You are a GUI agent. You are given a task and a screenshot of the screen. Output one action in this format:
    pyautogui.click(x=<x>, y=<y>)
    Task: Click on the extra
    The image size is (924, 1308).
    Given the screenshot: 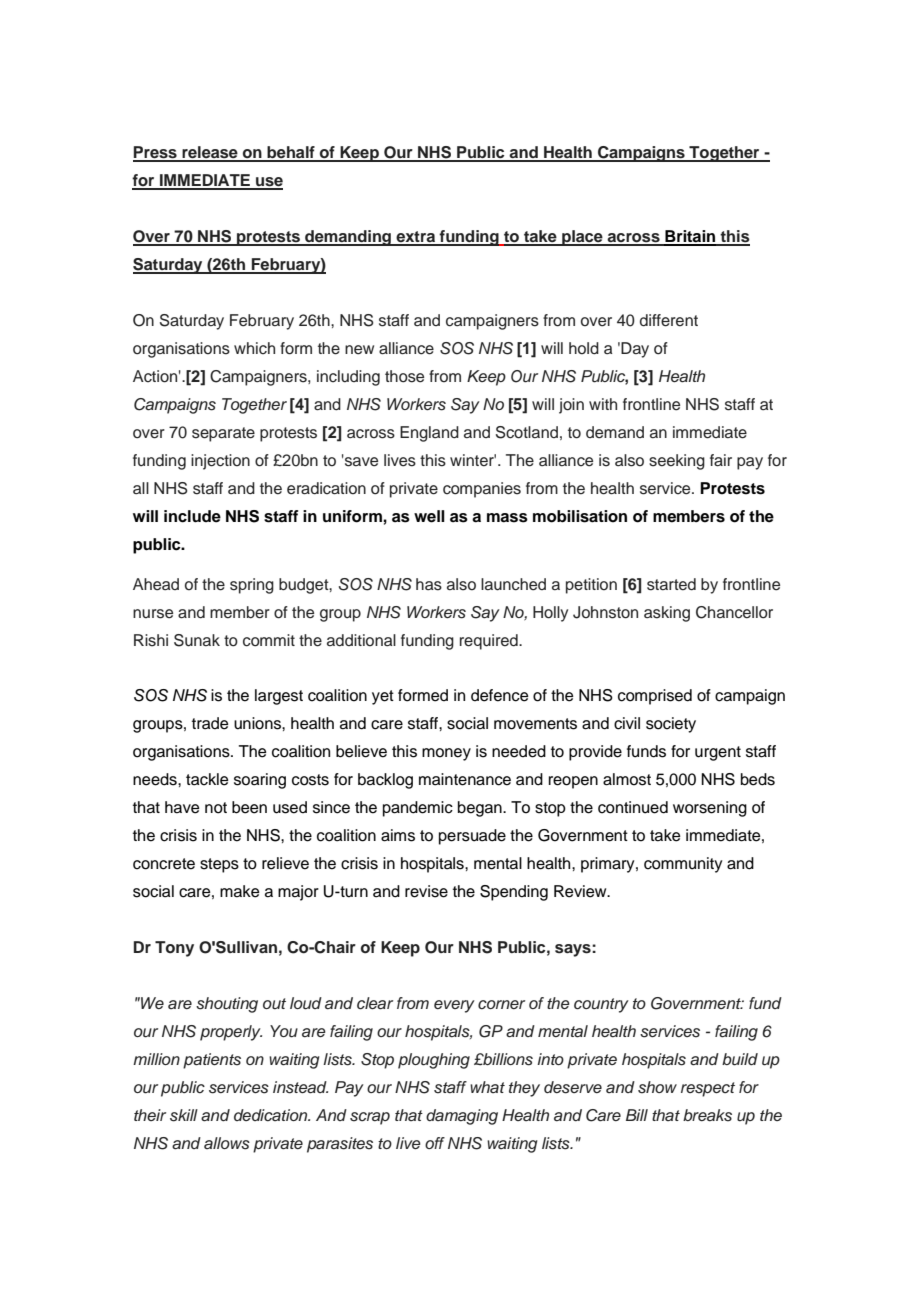 What is the action you would take?
    pyautogui.click(x=416, y=238)
